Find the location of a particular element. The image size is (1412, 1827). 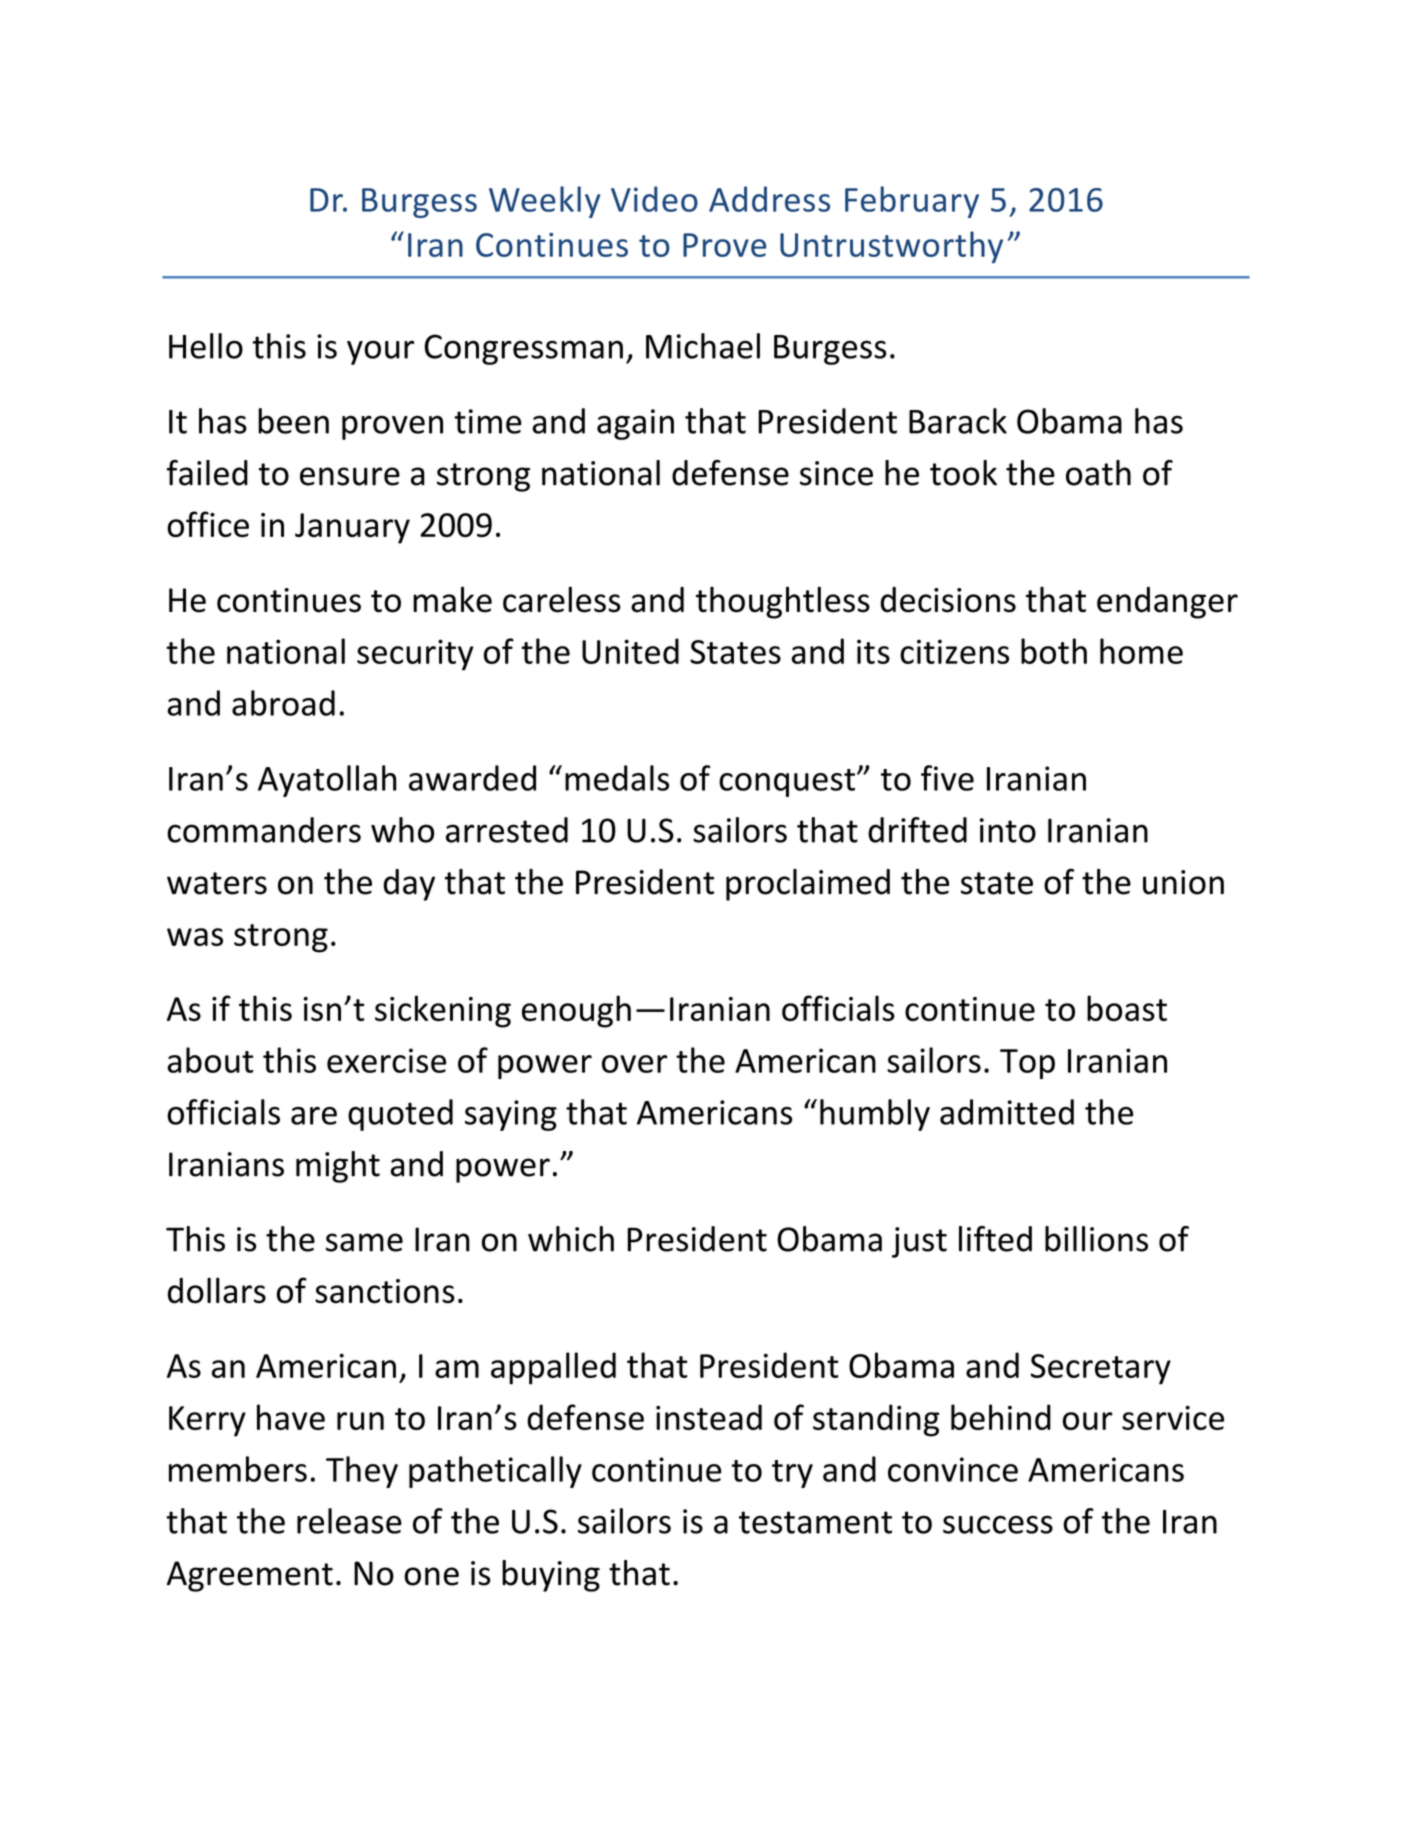

abroad is located at coordinates (283, 703).
